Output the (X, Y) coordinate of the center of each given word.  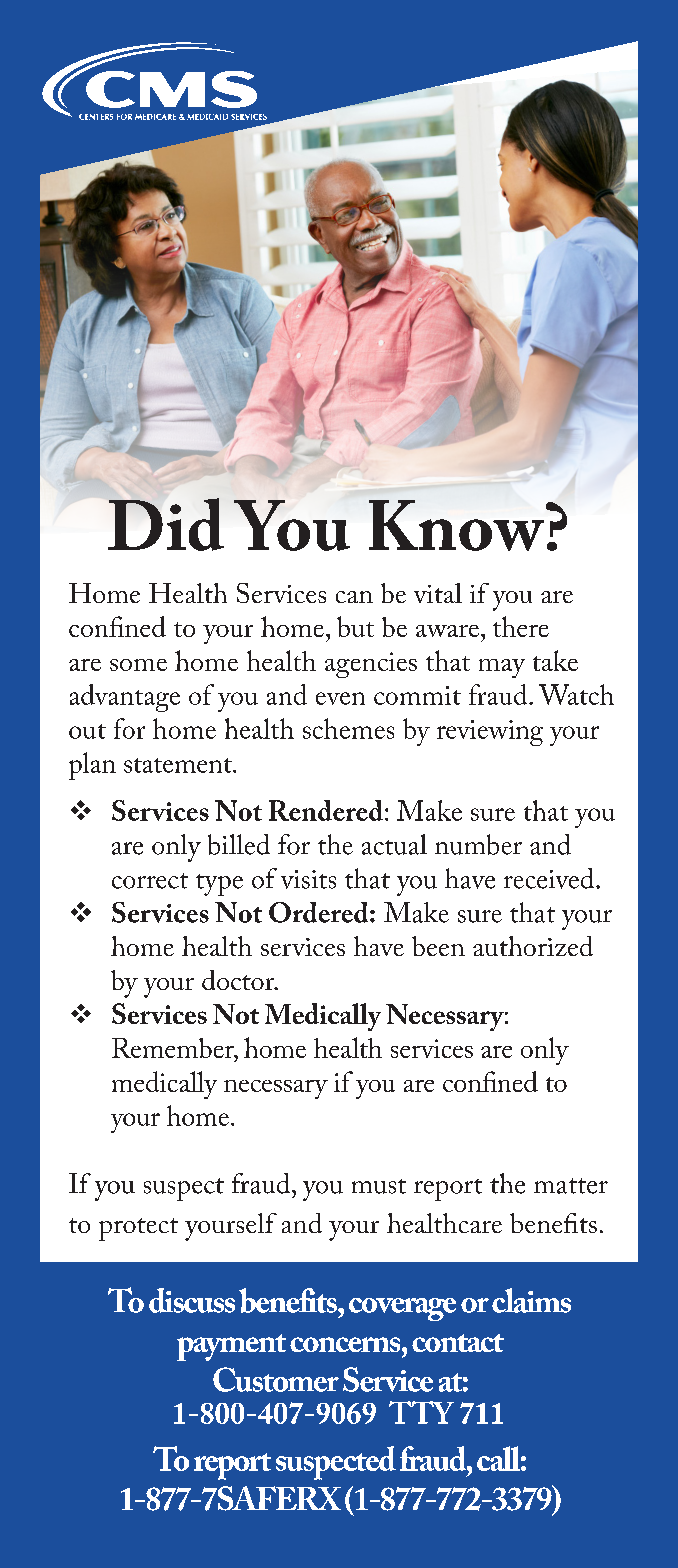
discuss (192, 1300)
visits (308, 879)
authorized (533, 946)
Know (458, 525)
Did (166, 524)
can (354, 597)
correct (150, 881)
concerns (346, 1344)
